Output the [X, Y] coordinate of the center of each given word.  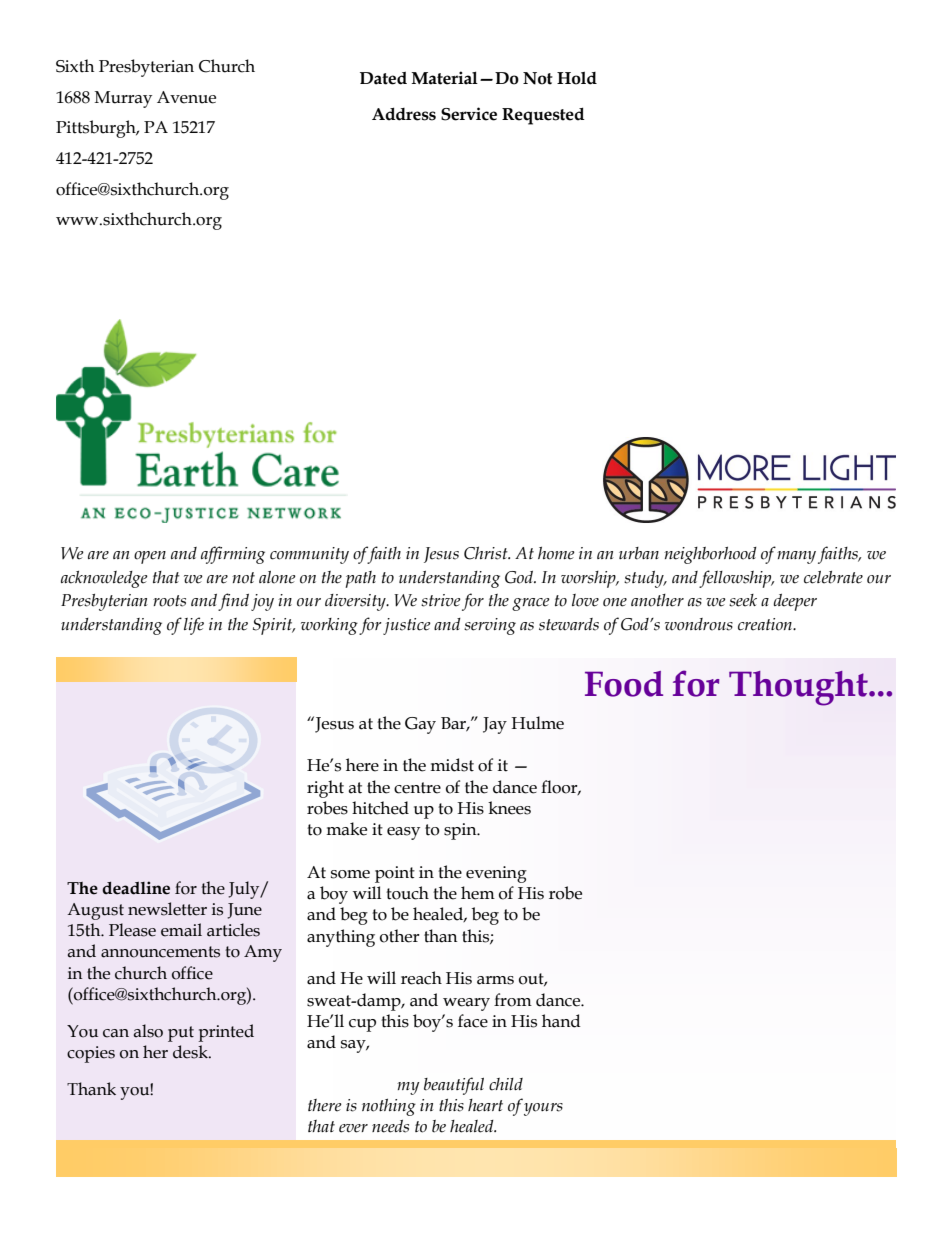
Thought [799, 688]
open [150, 557]
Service [469, 114]
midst [452, 765]
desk [191, 1052]
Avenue [186, 97]
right [325, 789]
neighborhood [710, 555]
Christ [487, 553]
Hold [577, 78]
